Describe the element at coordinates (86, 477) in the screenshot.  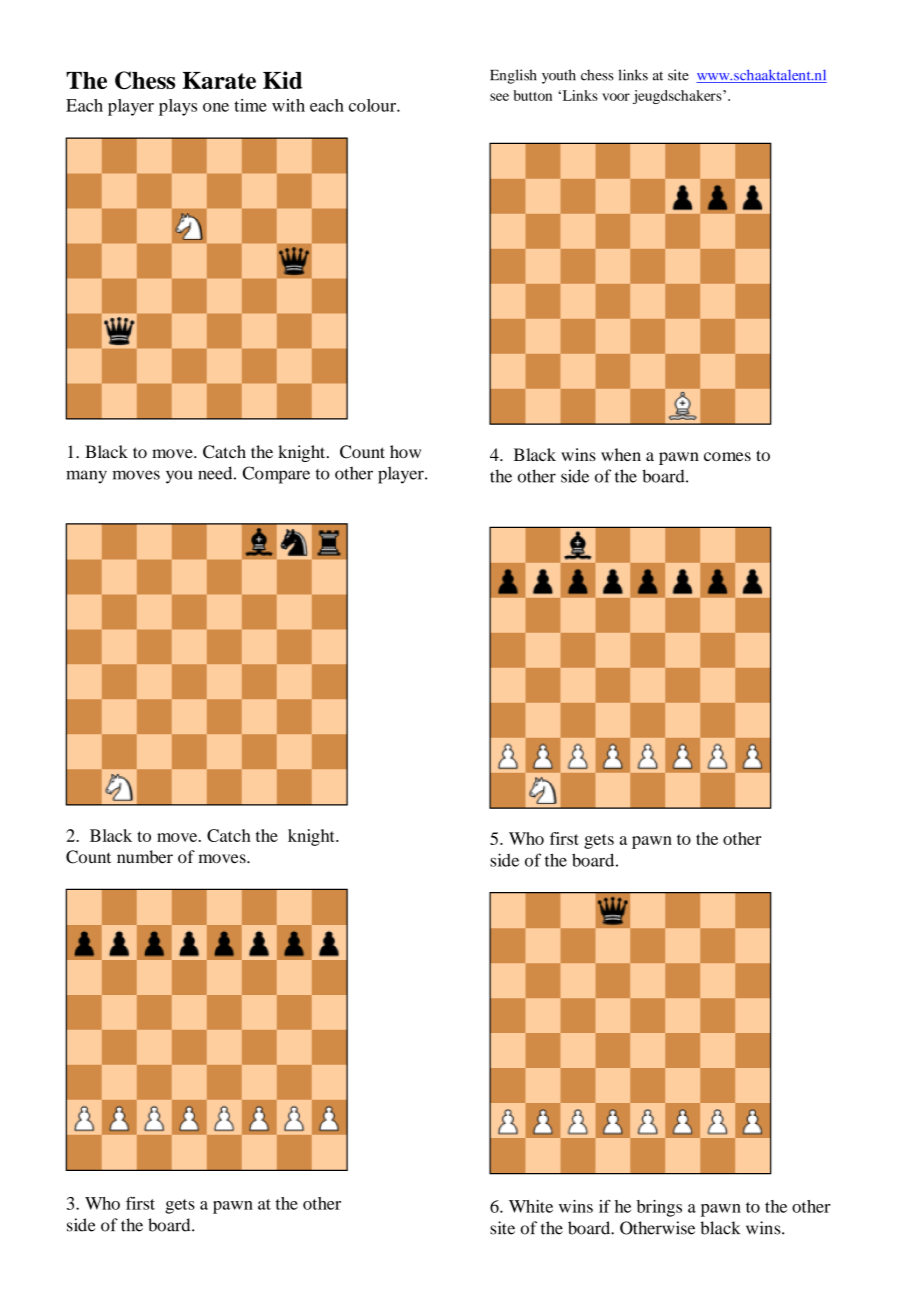
I see `many` at that location.
